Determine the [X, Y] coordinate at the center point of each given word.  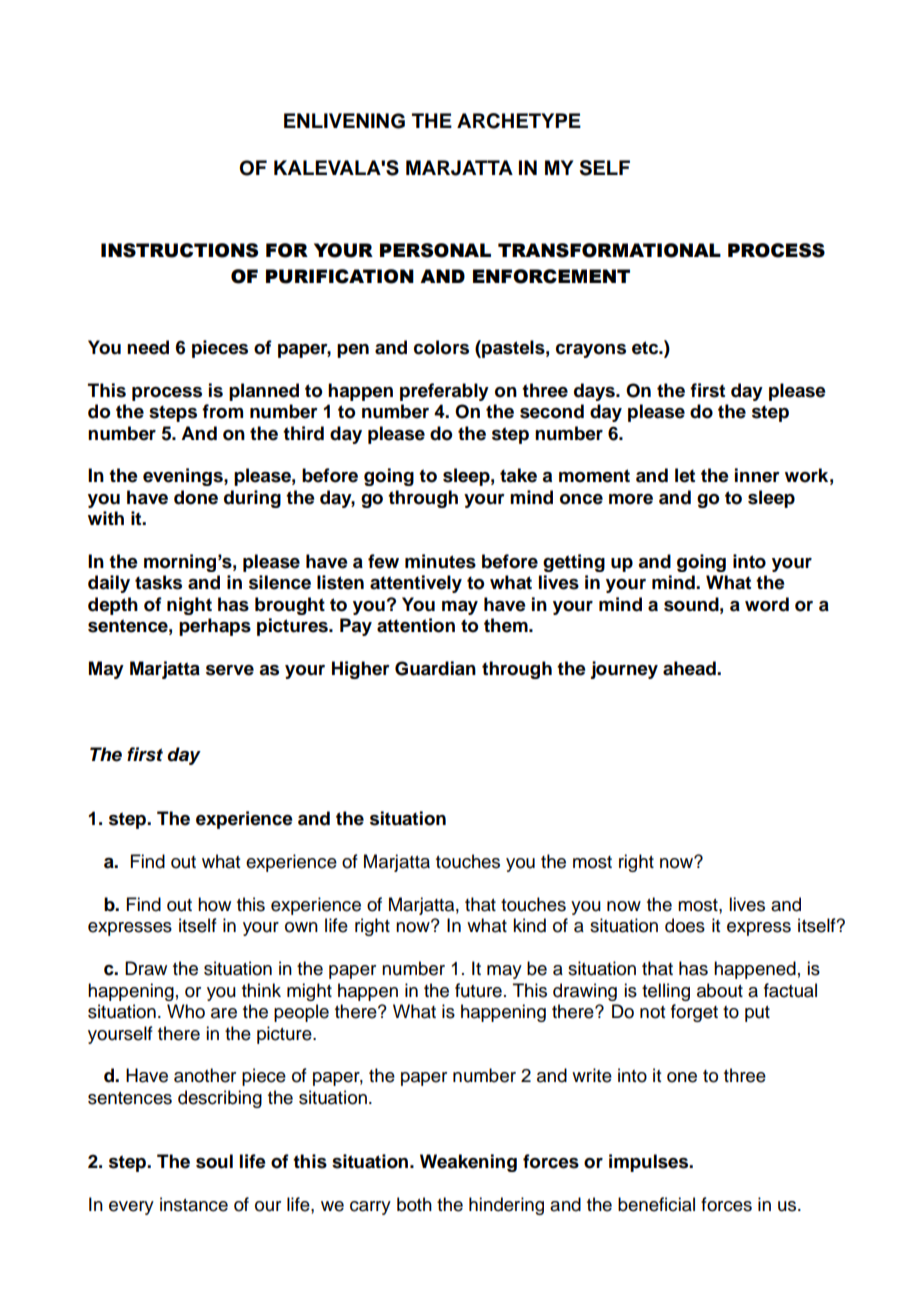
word [767, 604]
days [595, 392]
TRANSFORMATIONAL [609, 250]
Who [186, 1011]
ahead [690, 668]
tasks [158, 582]
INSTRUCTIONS [179, 250]
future [478, 990]
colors [441, 347]
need [148, 347]
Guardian [435, 668]
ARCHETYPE [519, 121]
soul [214, 1161]
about [720, 990]
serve [230, 670]
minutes [440, 561]
